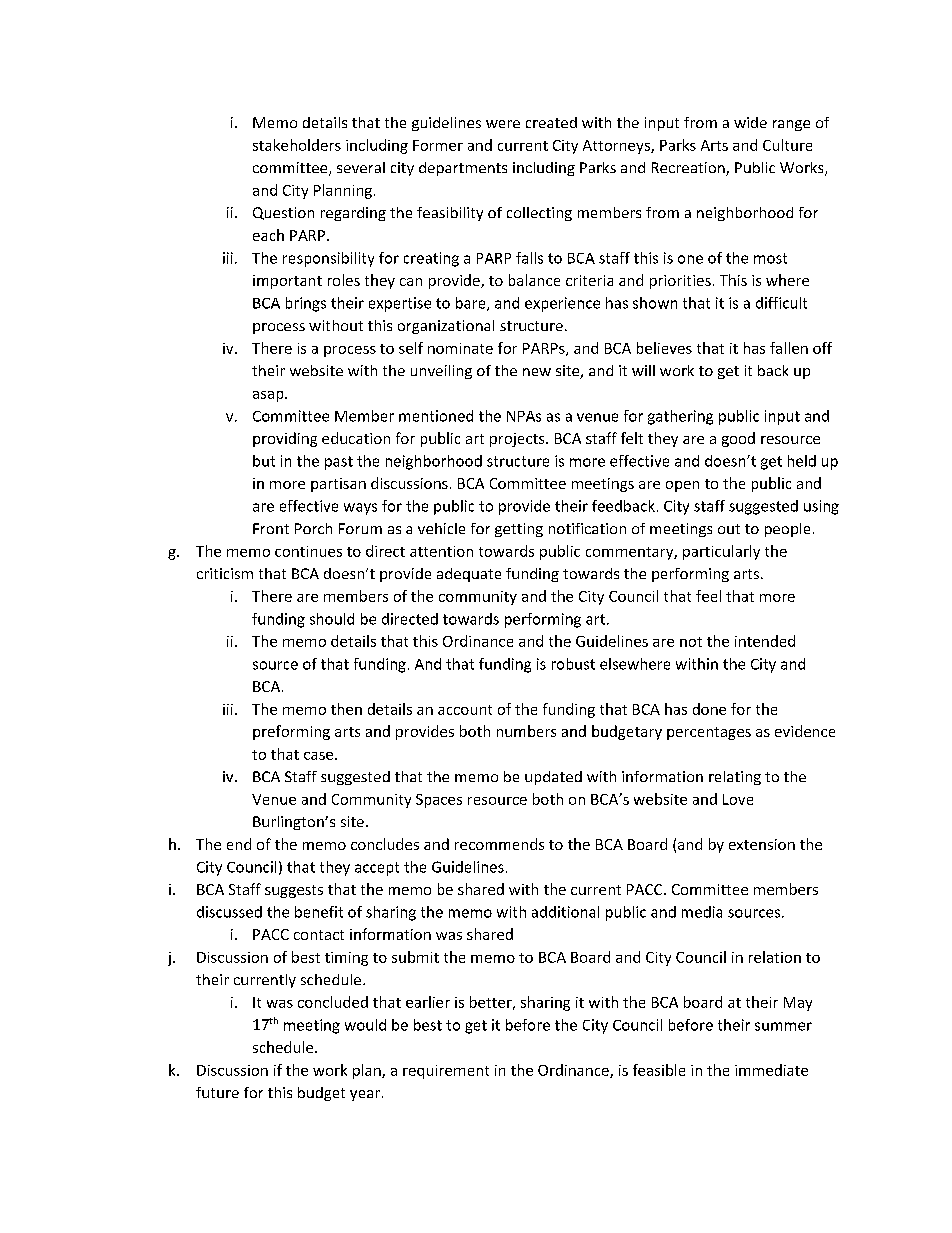 The image size is (952, 1233). Describe the element at coordinates (297, 145) in the image. I see `stakeholders` at that location.
